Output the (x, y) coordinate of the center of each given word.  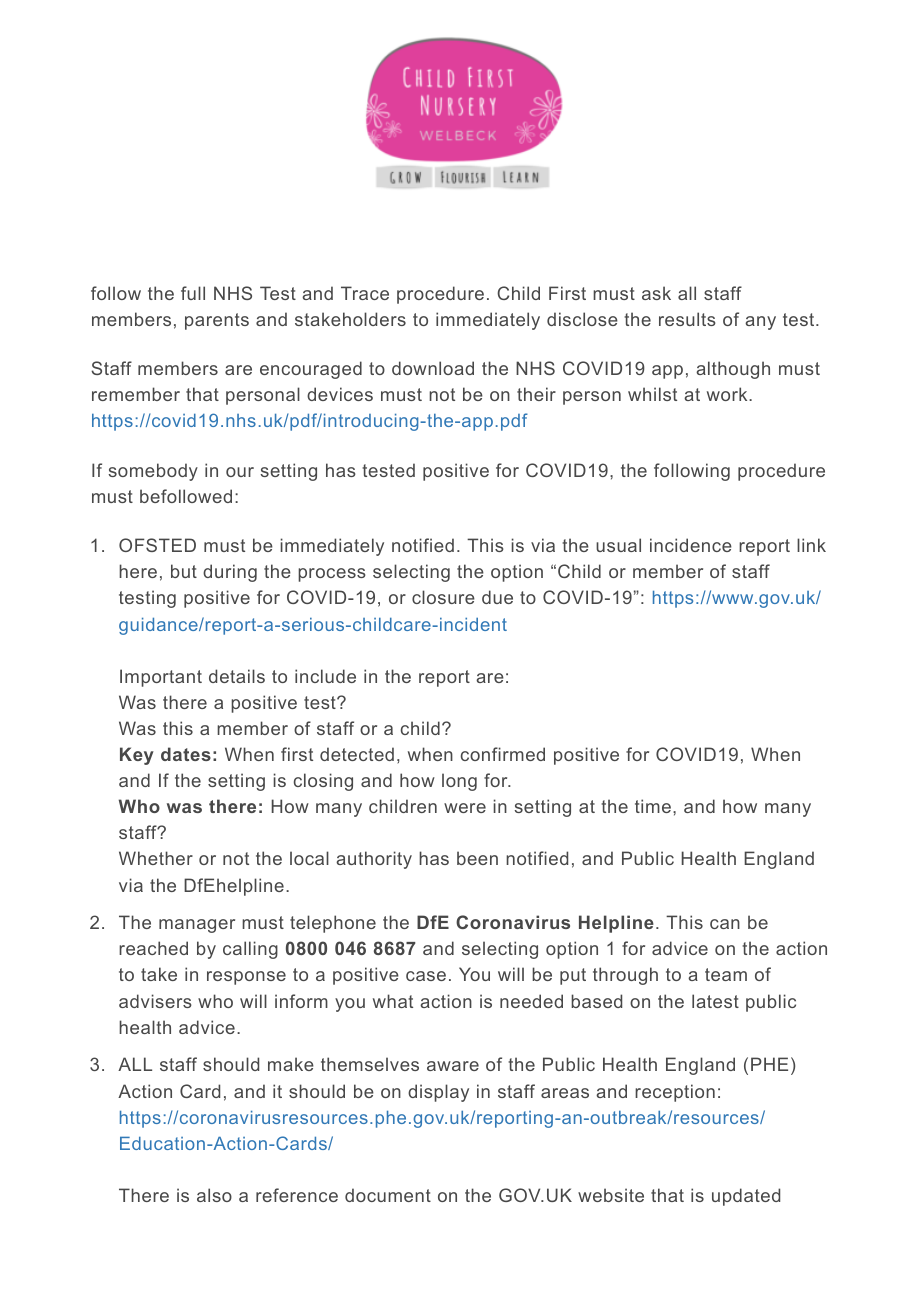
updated (746, 1197)
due (497, 597)
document (388, 1195)
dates (186, 754)
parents (217, 321)
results (687, 319)
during (230, 573)
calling (250, 950)
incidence (691, 545)
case (426, 976)
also (214, 1195)
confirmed (503, 754)
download (433, 368)
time (653, 806)
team (726, 974)
